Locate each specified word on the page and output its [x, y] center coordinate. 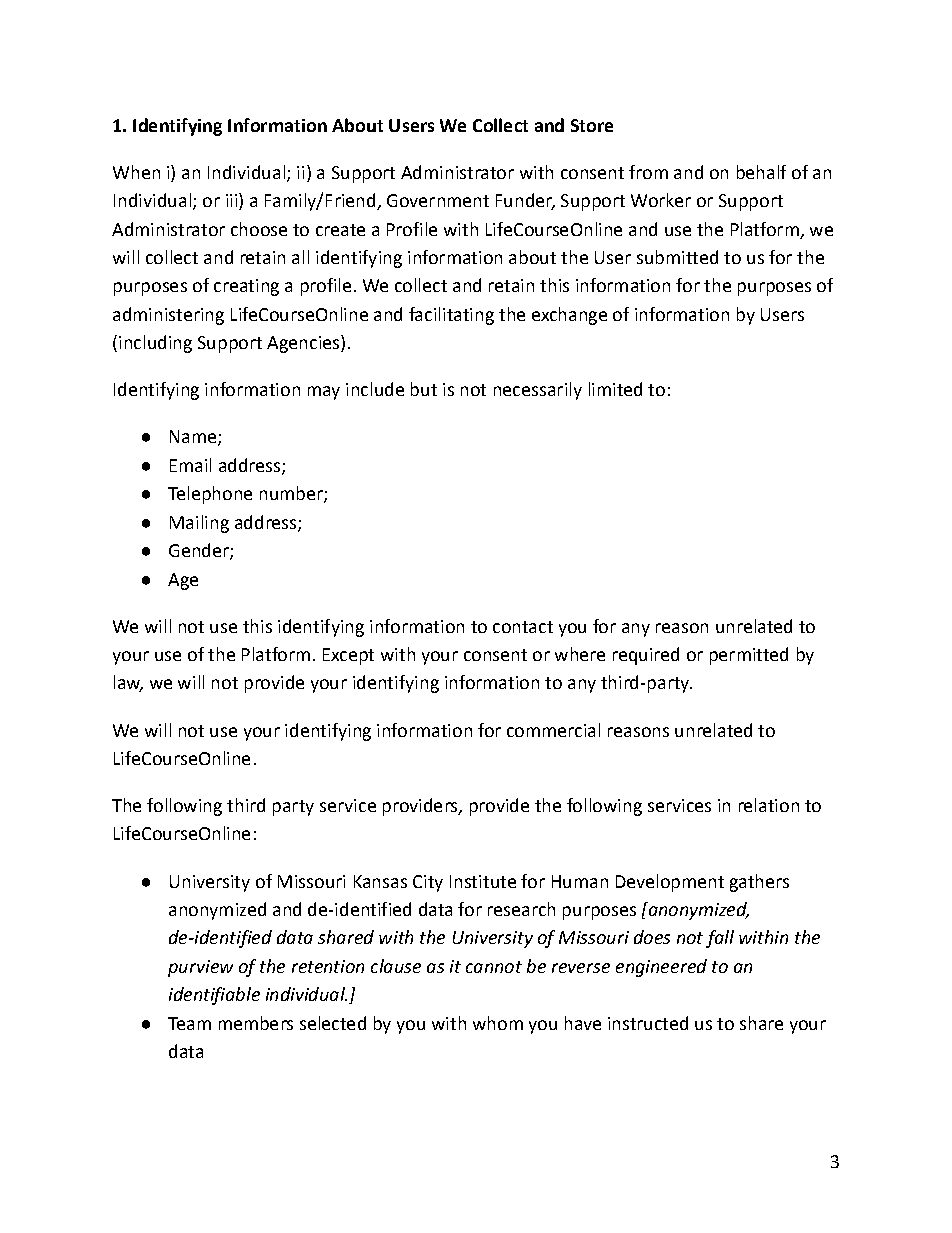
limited [615, 389]
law [128, 683]
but [424, 389]
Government [438, 200]
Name [193, 436]
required [646, 656]
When [136, 172]
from [648, 172]
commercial [553, 730]
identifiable [214, 996]
